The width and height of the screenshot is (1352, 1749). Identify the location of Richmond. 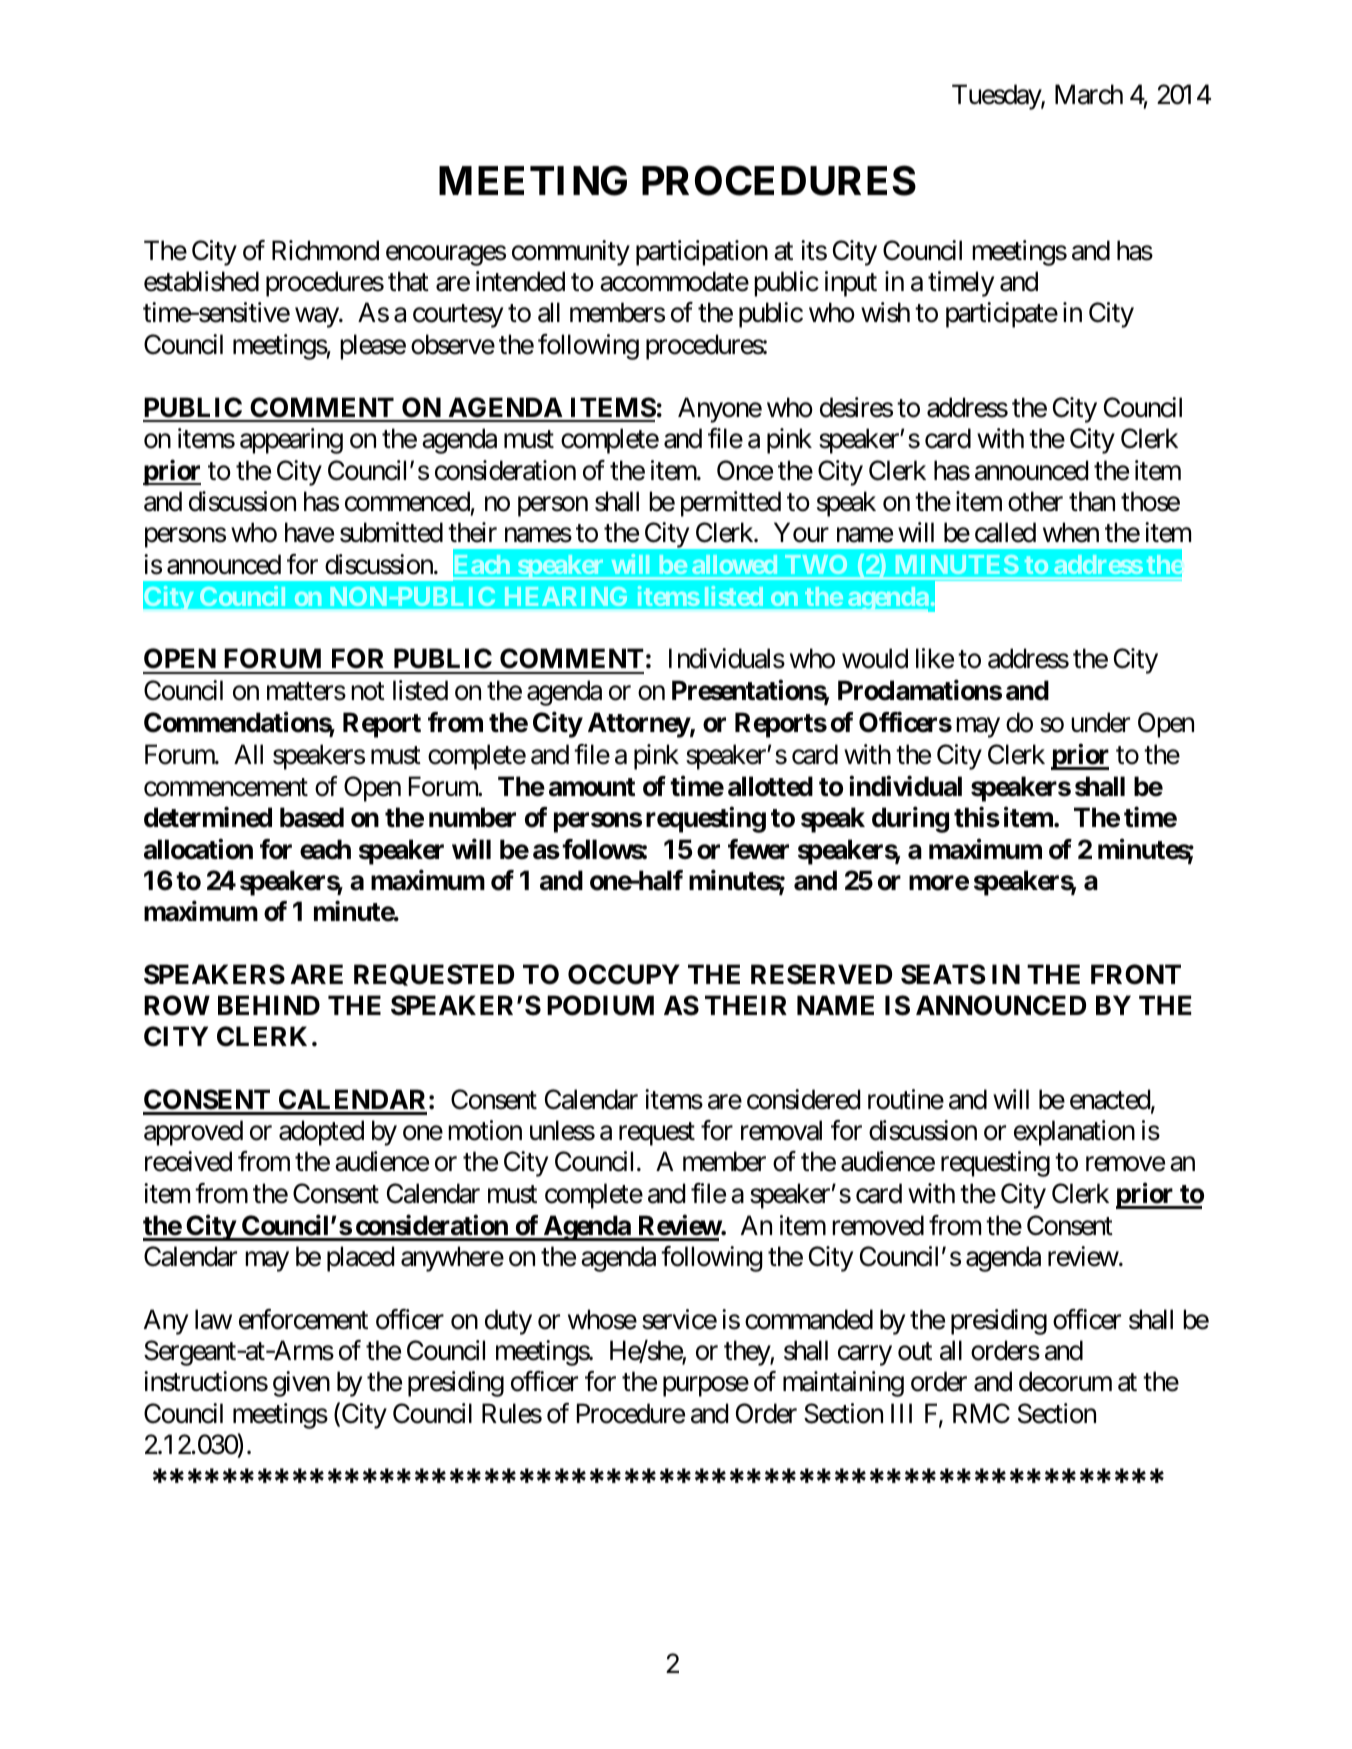
(325, 250).
